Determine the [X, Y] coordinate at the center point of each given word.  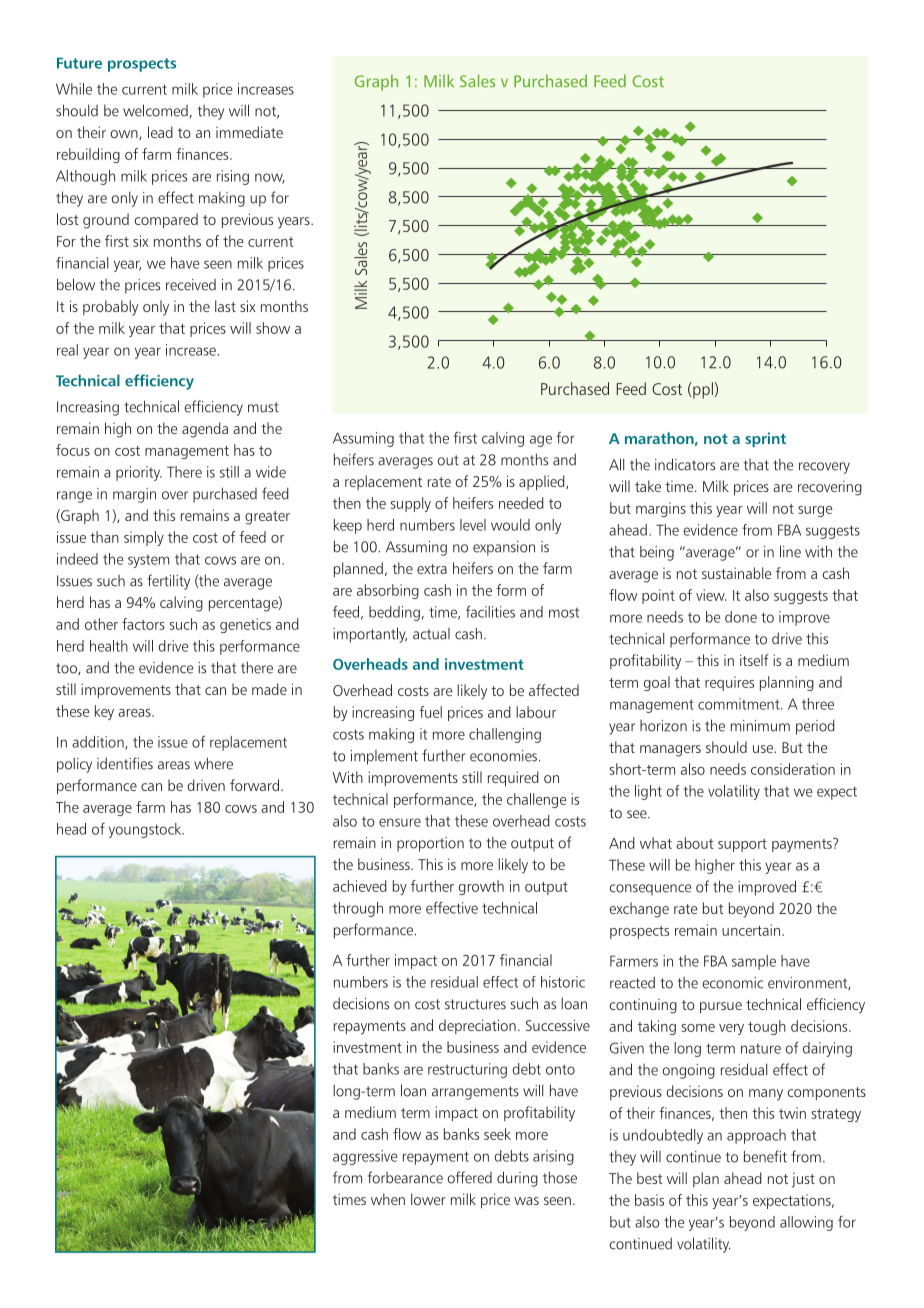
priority [139, 473]
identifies [125, 763]
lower [428, 1199]
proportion [430, 844]
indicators [685, 464]
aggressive [365, 1157]
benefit [765, 1156]
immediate [249, 132]
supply [411, 504]
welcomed [155, 110]
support [742, 845]
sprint [765, 439]
